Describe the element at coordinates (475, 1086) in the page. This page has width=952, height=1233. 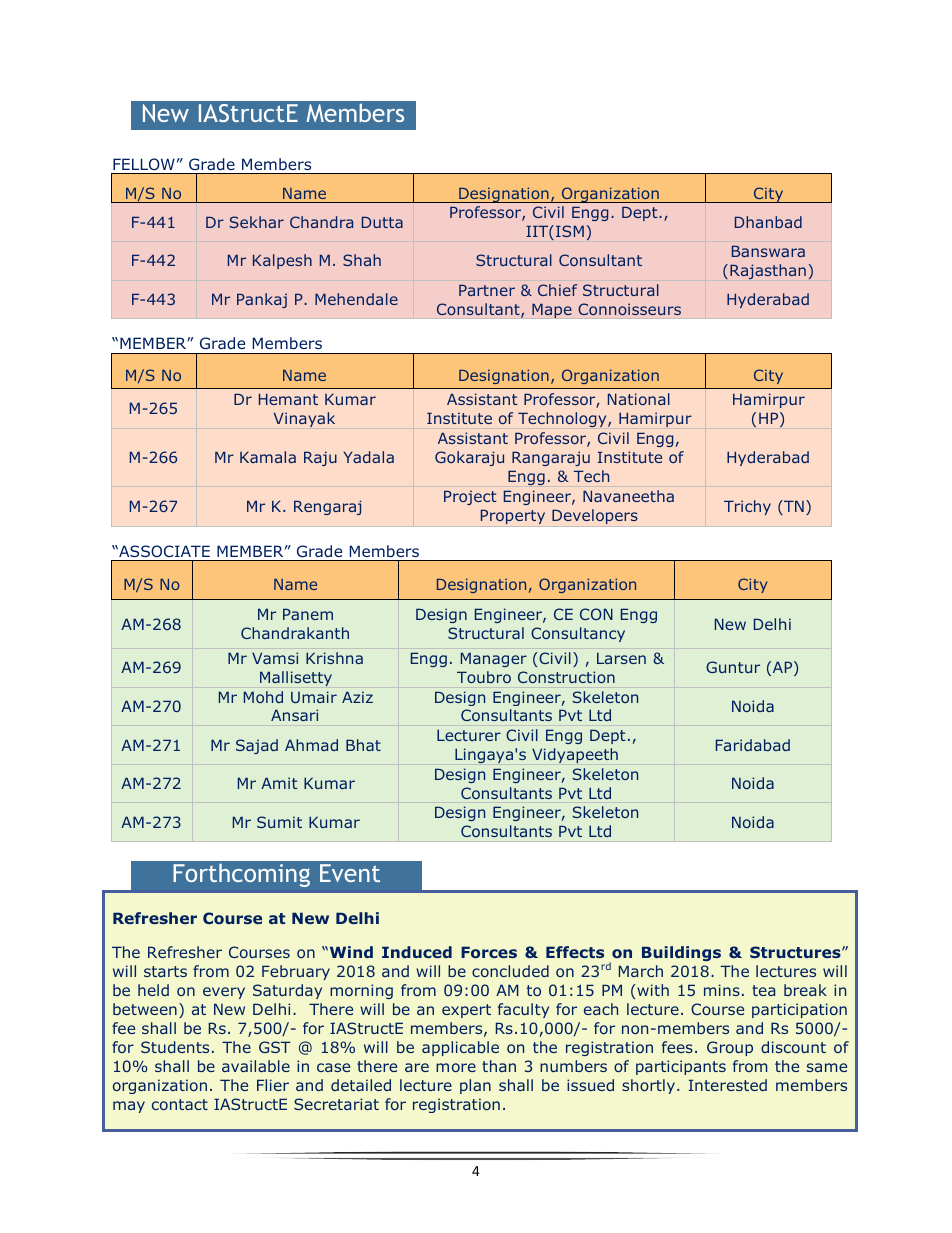
I see `plan` at that location.
